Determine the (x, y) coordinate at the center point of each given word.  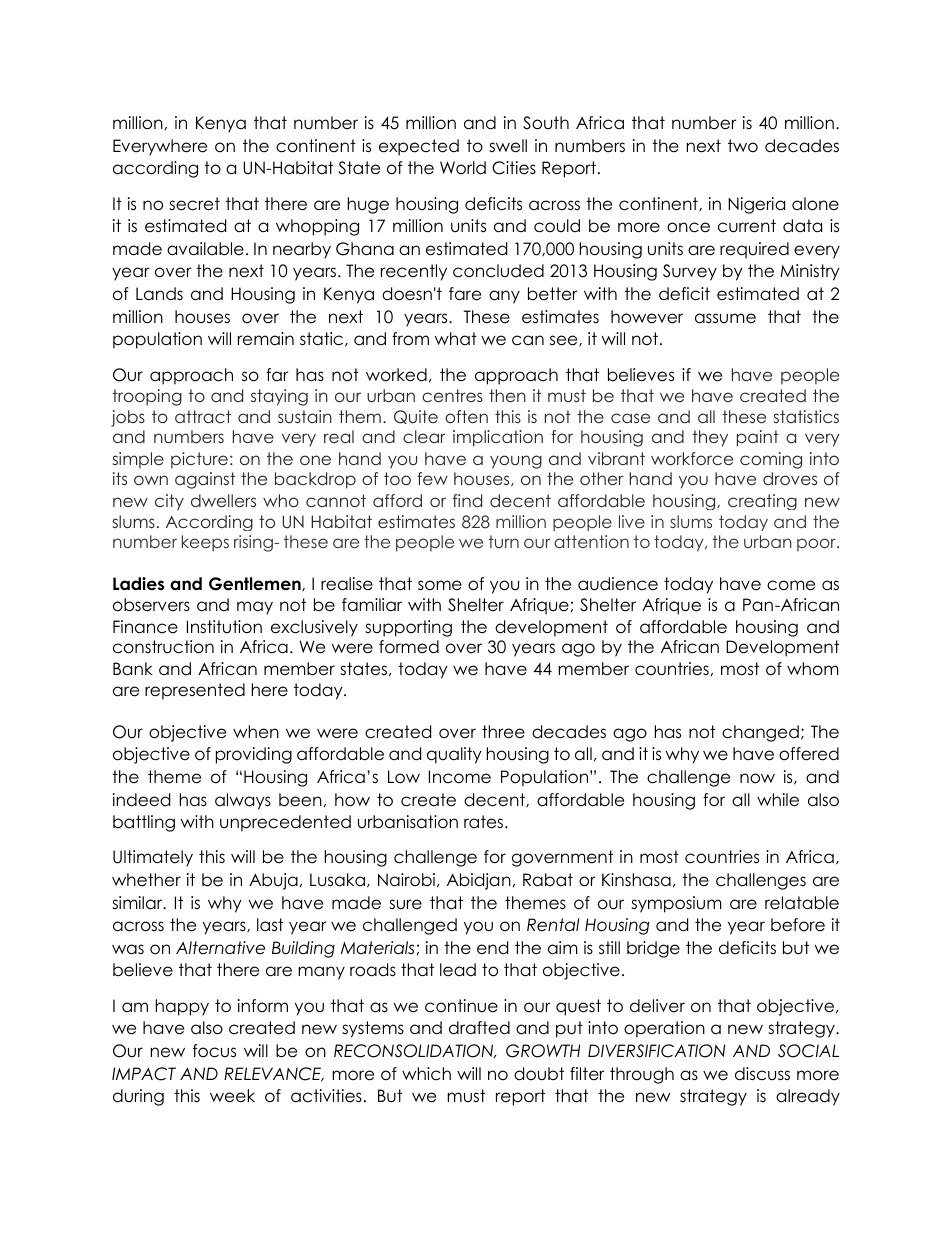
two (743, 146)
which (426, 1074)
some (440, 585)
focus (214, 1051)
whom (813, 669)
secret (194, 204)
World (463, 168)
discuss (762, 1074)
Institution (224, 627)
